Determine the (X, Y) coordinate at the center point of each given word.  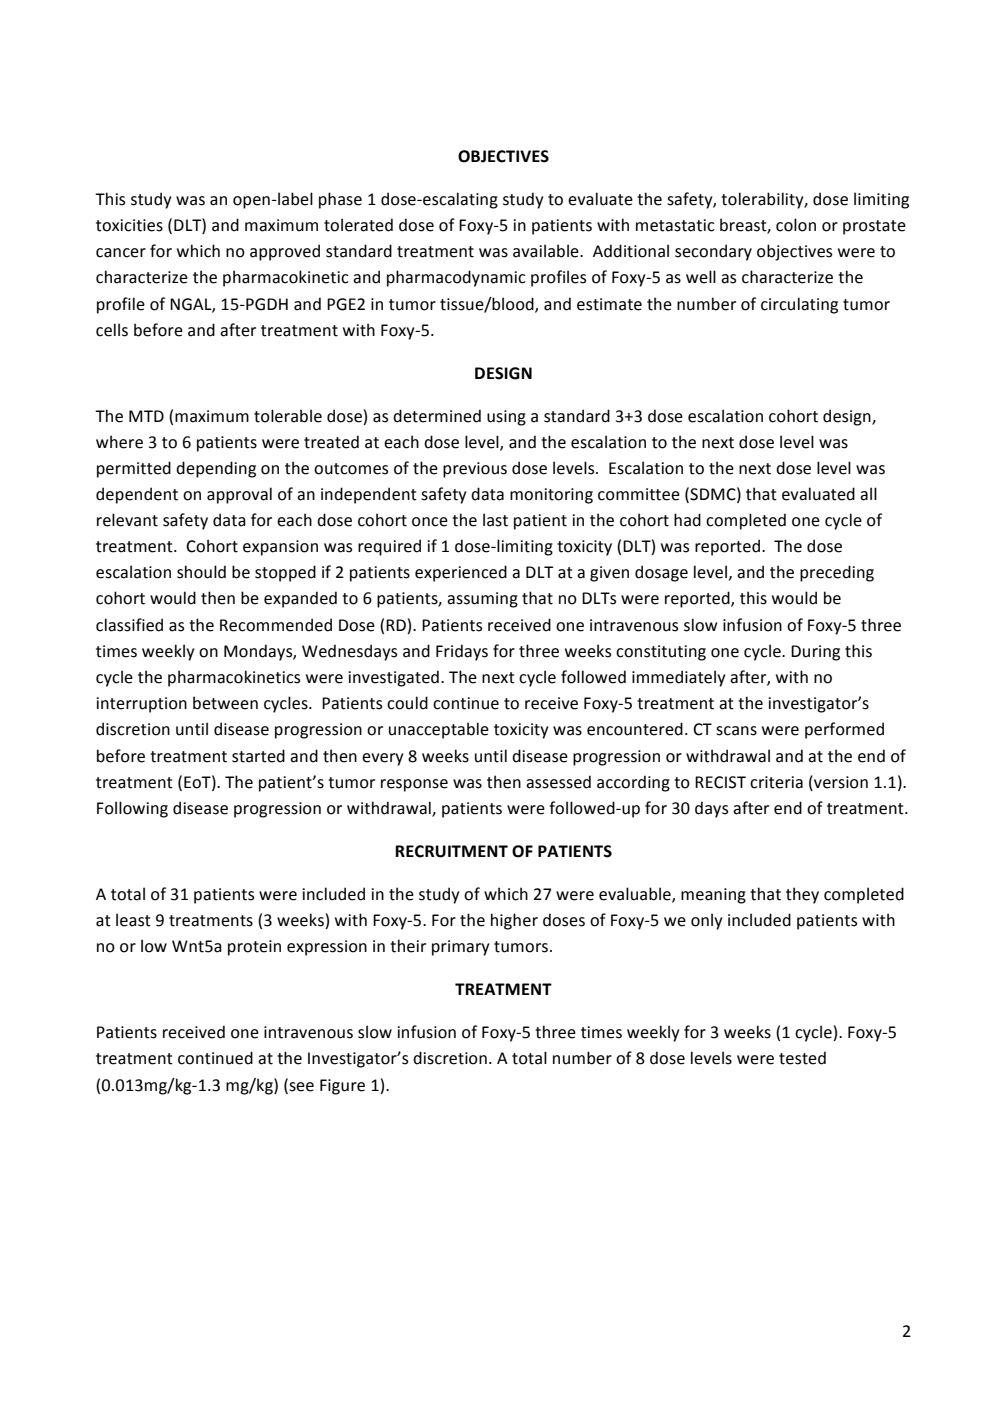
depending (216, 469)
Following (132, 809)
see (300, 1086)
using (506, 418)
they (802, 895)
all (868, 494)
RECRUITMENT (451, 851)
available (547, 251)
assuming (482, 600)
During (815, 653)
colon (796, 225)
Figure (342, 1087)
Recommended (276, 625)
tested (802, 1058)
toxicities (129, 225)
